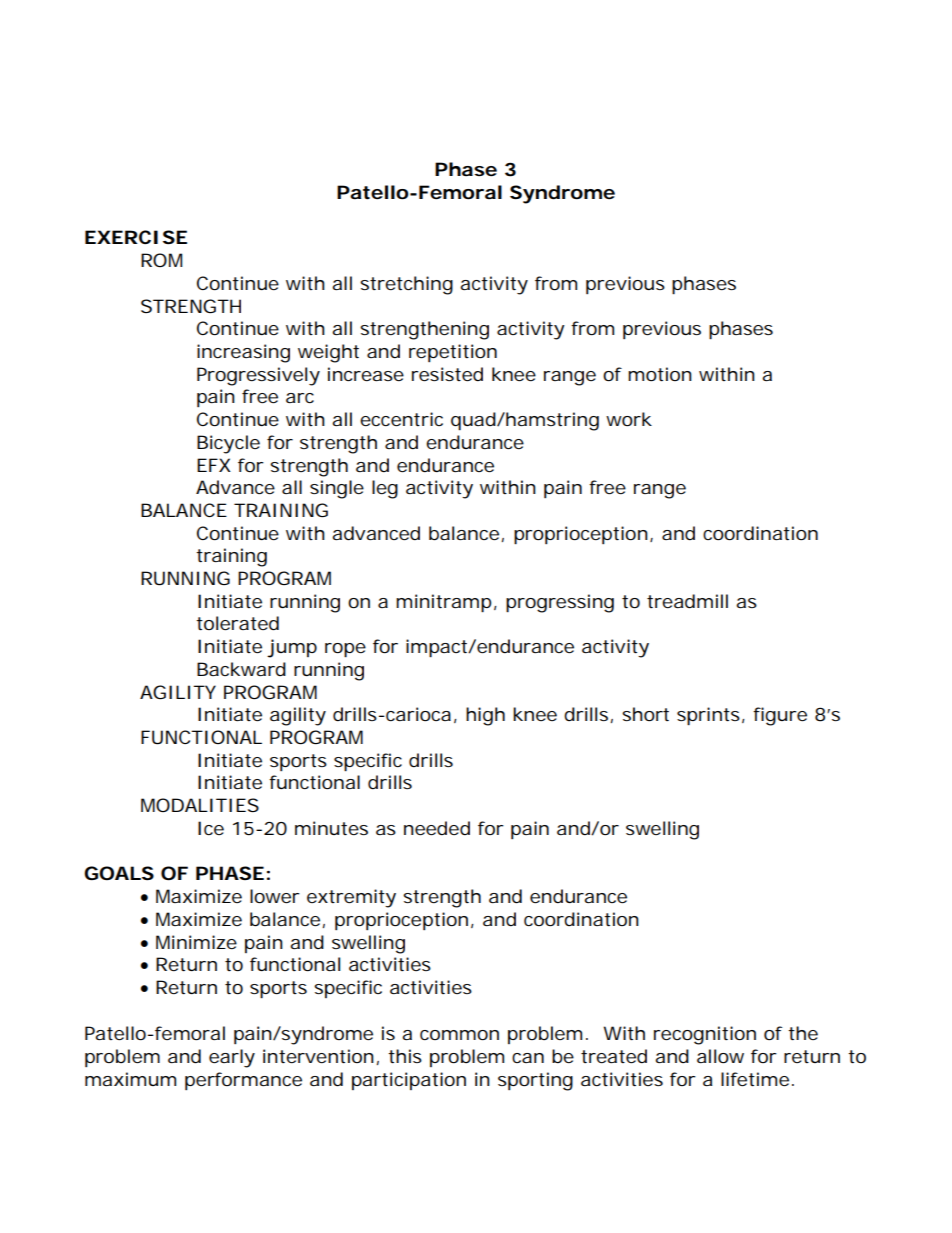 This screenshot has height=1233, width=952. I want to click on early, so click(232, 1058).
